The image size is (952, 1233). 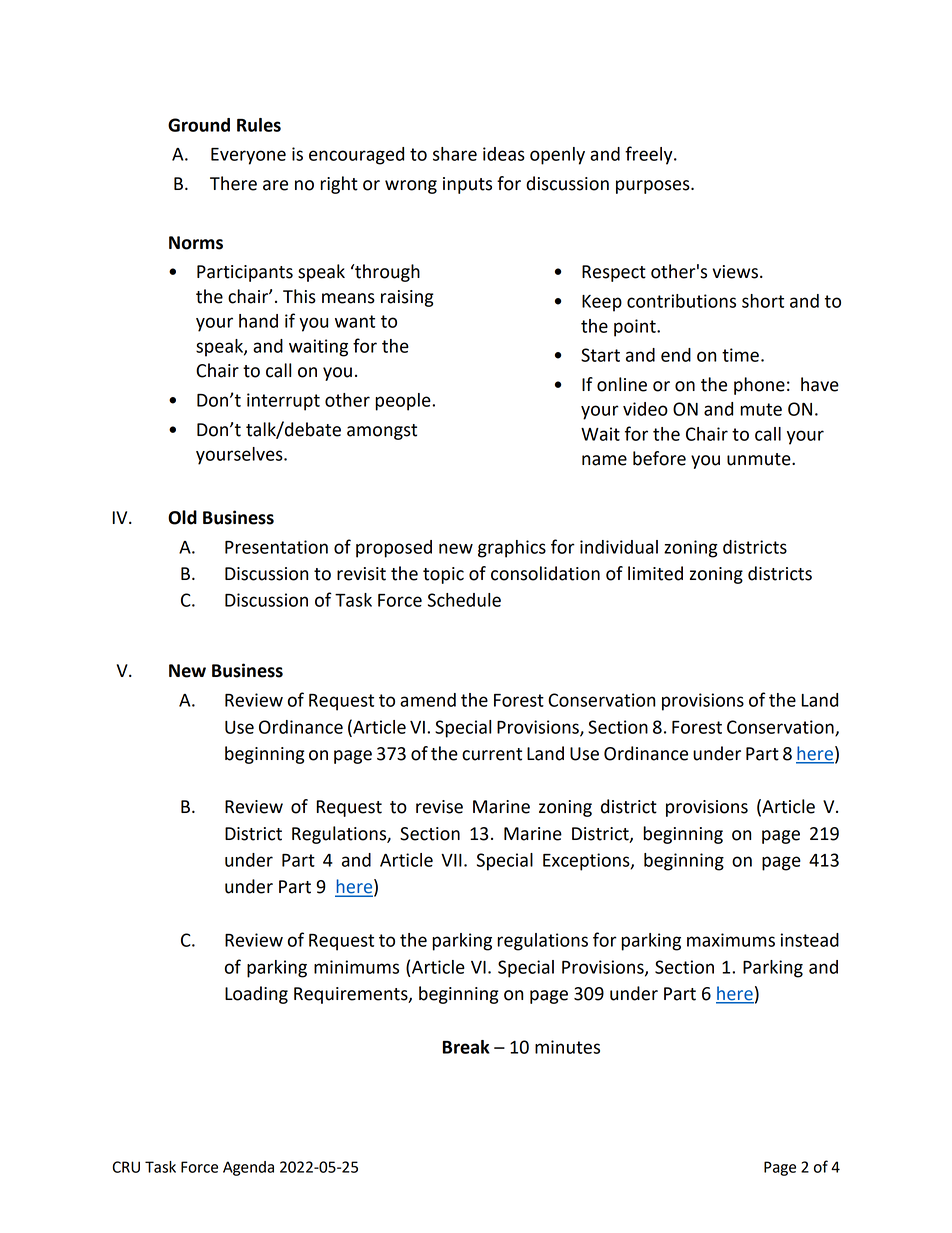 I want to click on Schedule, so click(x=464, y=600).
